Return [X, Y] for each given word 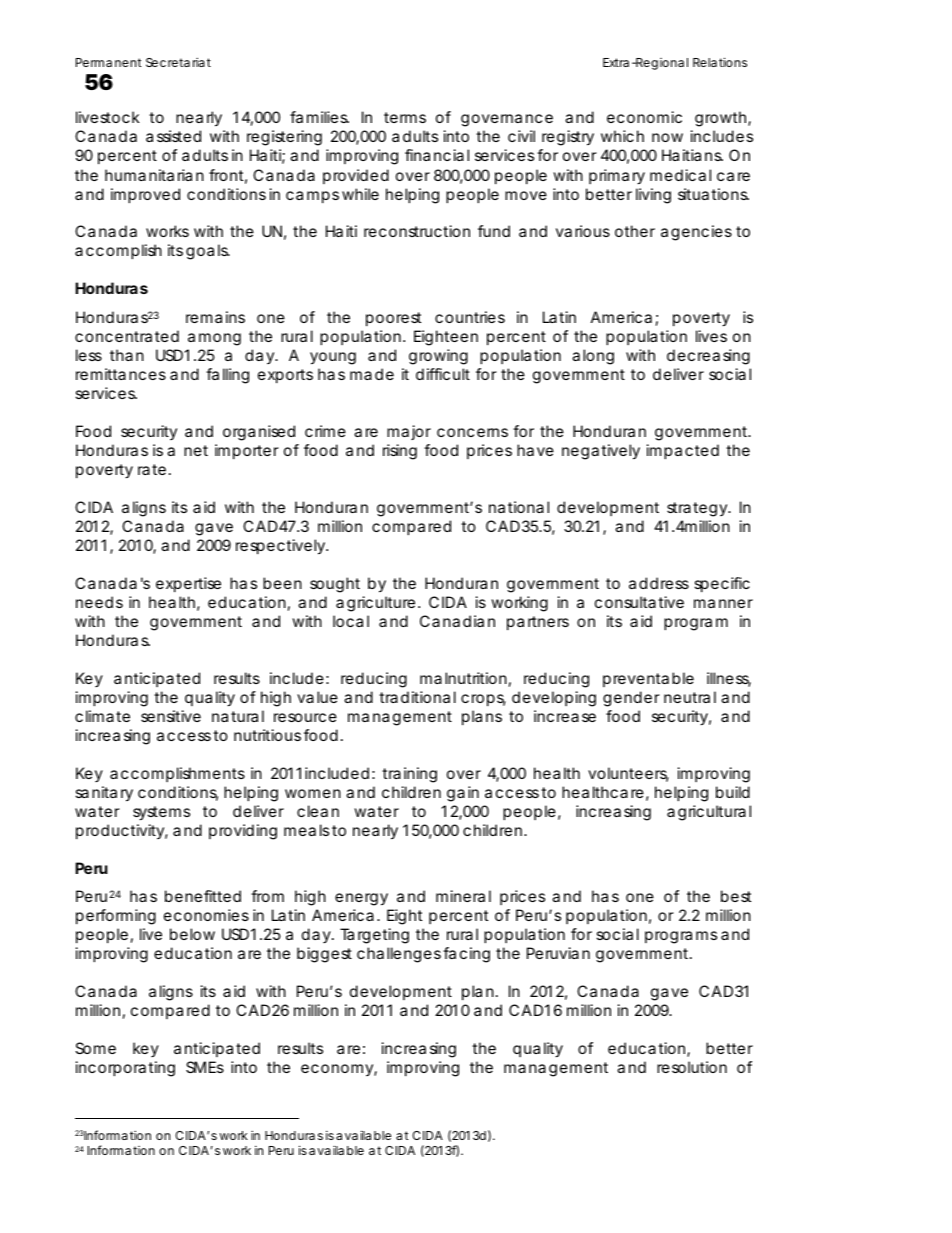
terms [405, 117]
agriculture [375, 604]
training [409, 775]
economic [644, 117]
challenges [399, 955]
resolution [692, 1067]
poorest [393, 319]
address [659, 583]
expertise [188, 584]
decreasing [708, 357]
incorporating [125, 1069]
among [214, 339]
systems [161, 813]
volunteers [628, 774]
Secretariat [178, 62]
